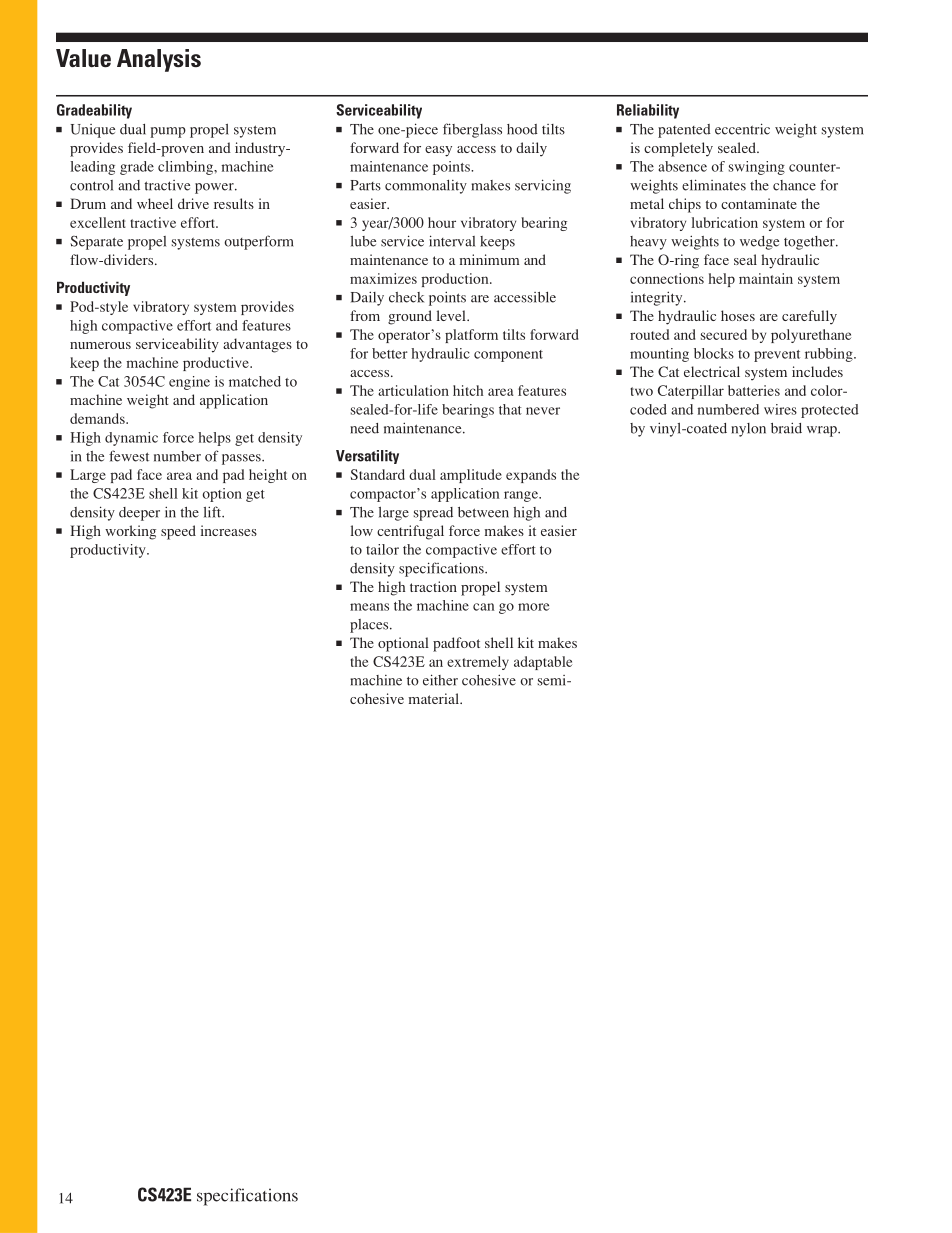 This screenshot has height=1233, width=952. I want to click on Analysis, so click(159, 60).
